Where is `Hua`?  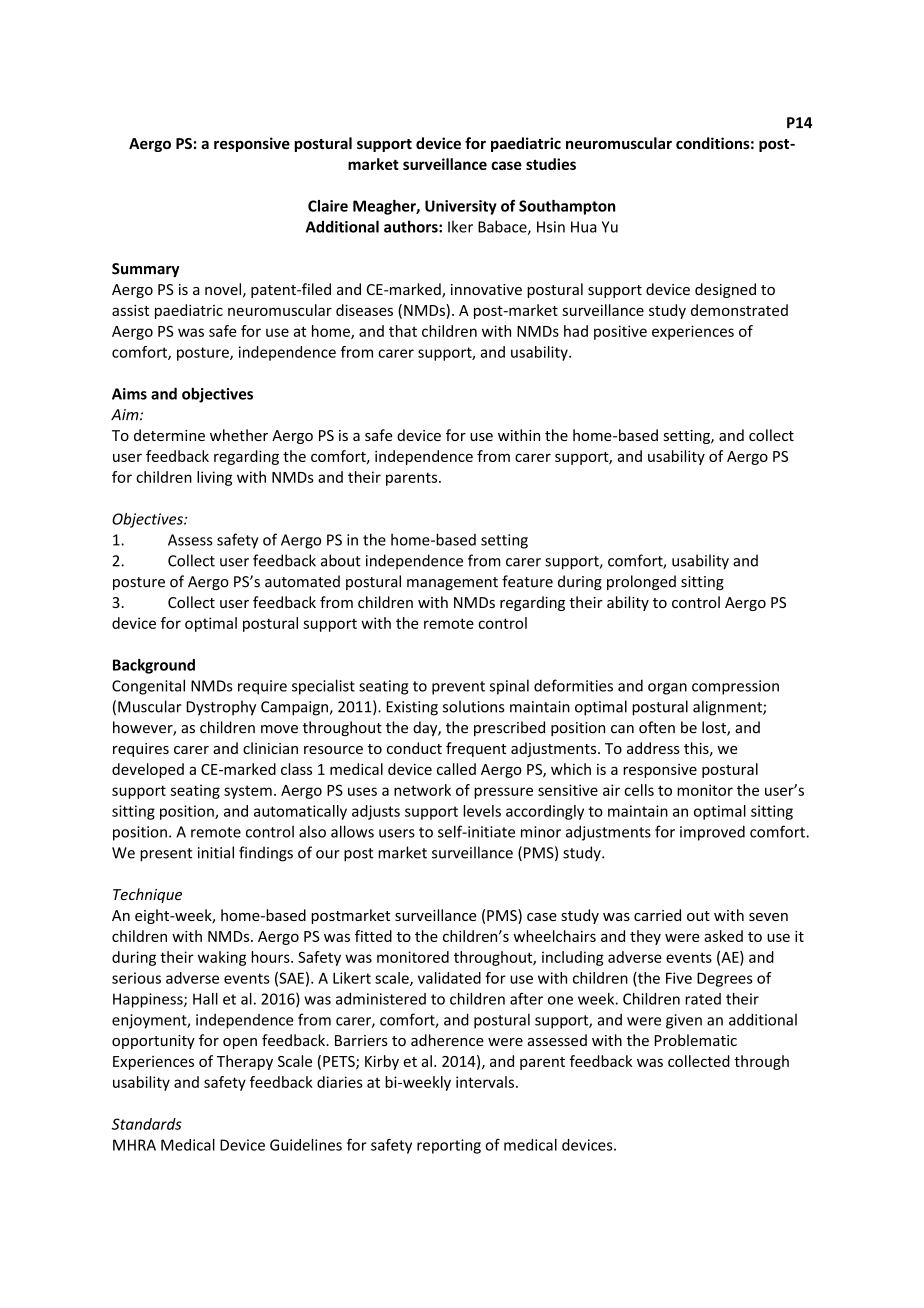
Hua is located at coordinates (584, 227).
